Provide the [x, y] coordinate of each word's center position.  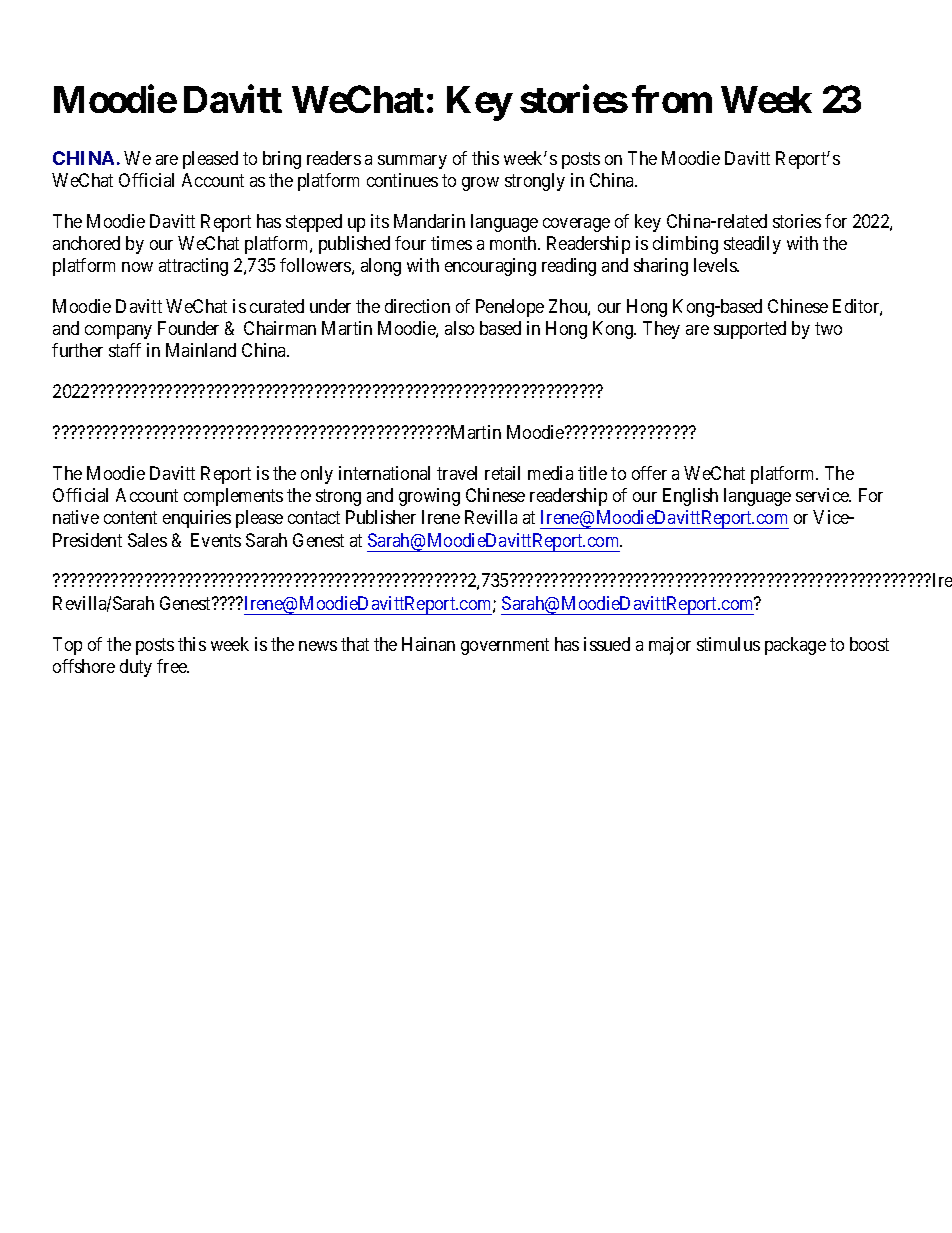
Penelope [510, 308]
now [137, 267]
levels [716, 265]
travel [457, 473]
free [173, 666]
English [690, 497]
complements [233, 497]
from [672, 99]
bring [282, 160]
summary [412, 162]
